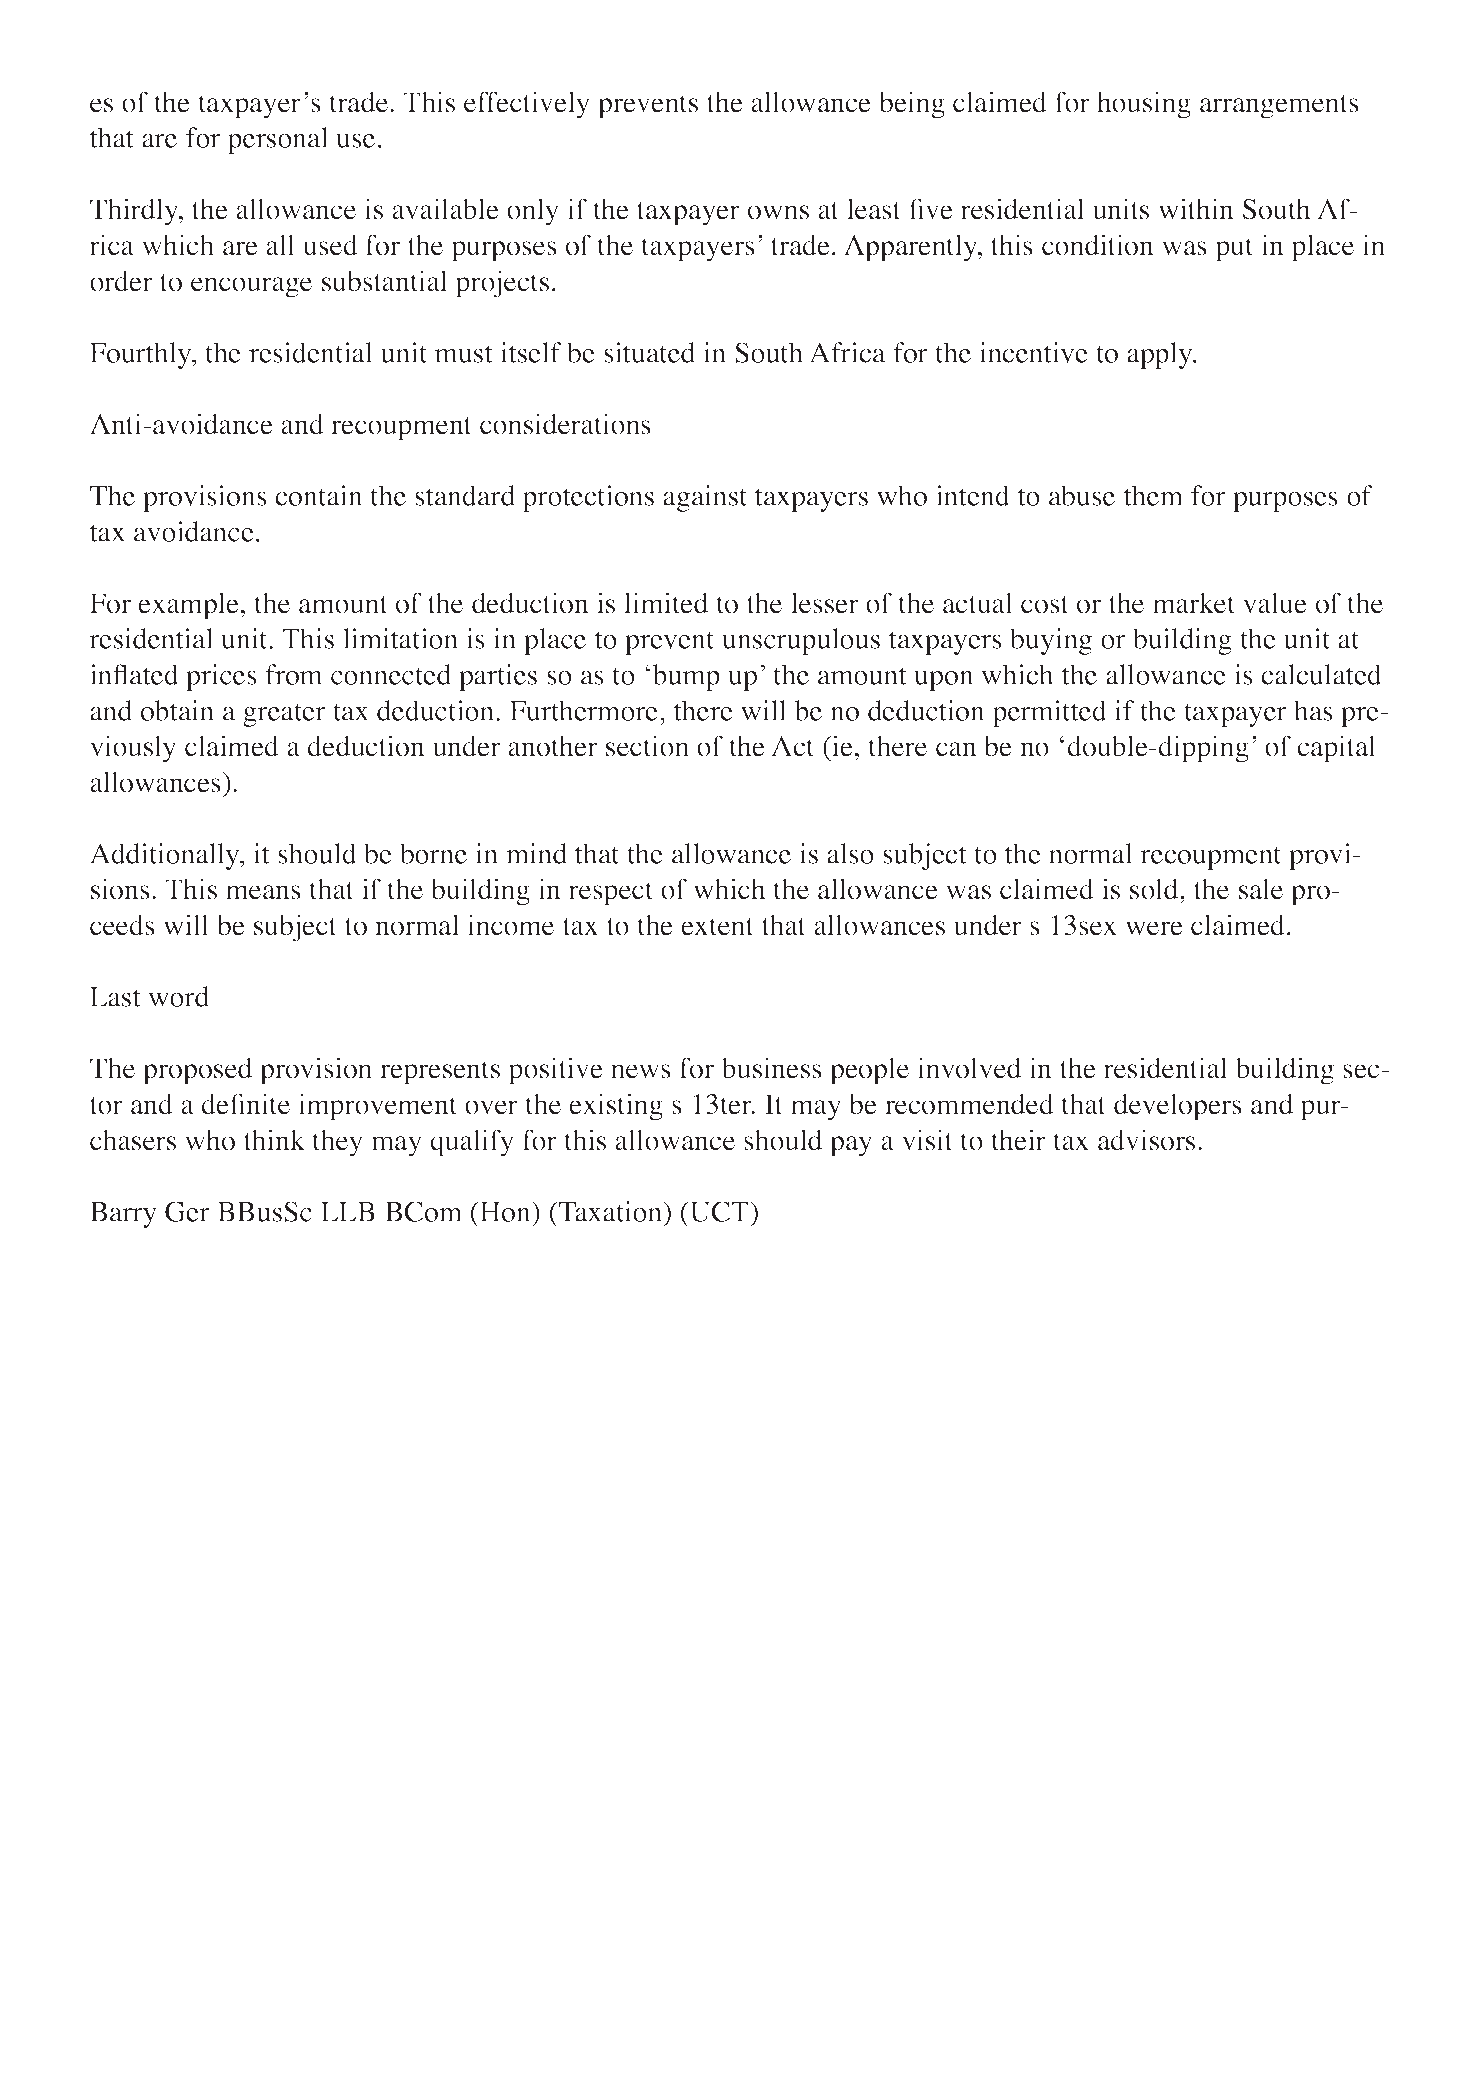  What do you see at coordinates (565, 424) in the screenshot?
I see `considerations` at bounding box center [565, 424].
